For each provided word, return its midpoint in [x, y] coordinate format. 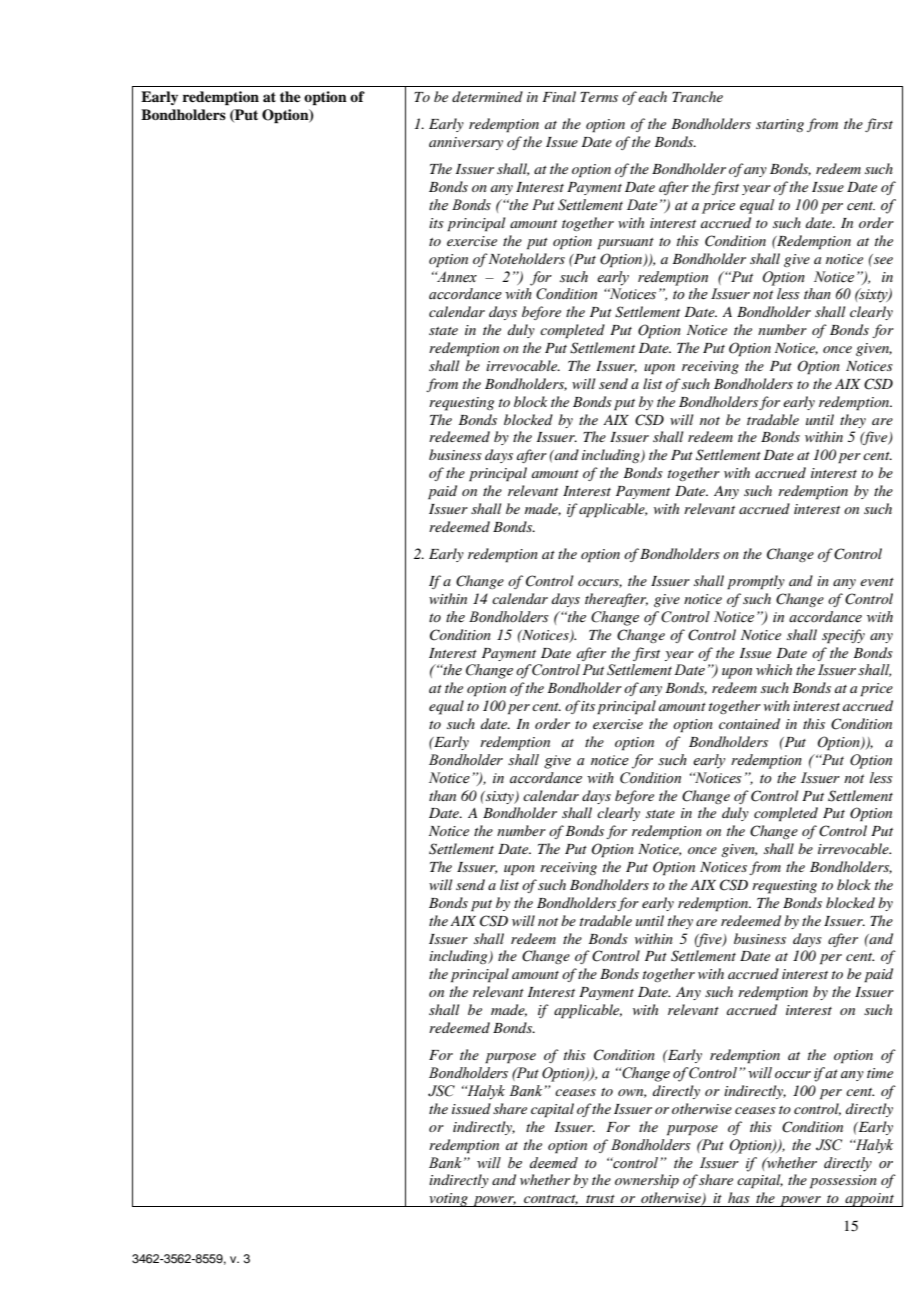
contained [749, 723]
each [652, 96]
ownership [647, 1181]
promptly [756, 582]
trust [600, 1199]
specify [843, 636]
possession [843, 1182]
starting [780, 125]
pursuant [625, 244]
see [882, 259]
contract [551, 1200]
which [774, 669]
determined [487, 96]
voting [448, 1200]
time [880, 1073]
